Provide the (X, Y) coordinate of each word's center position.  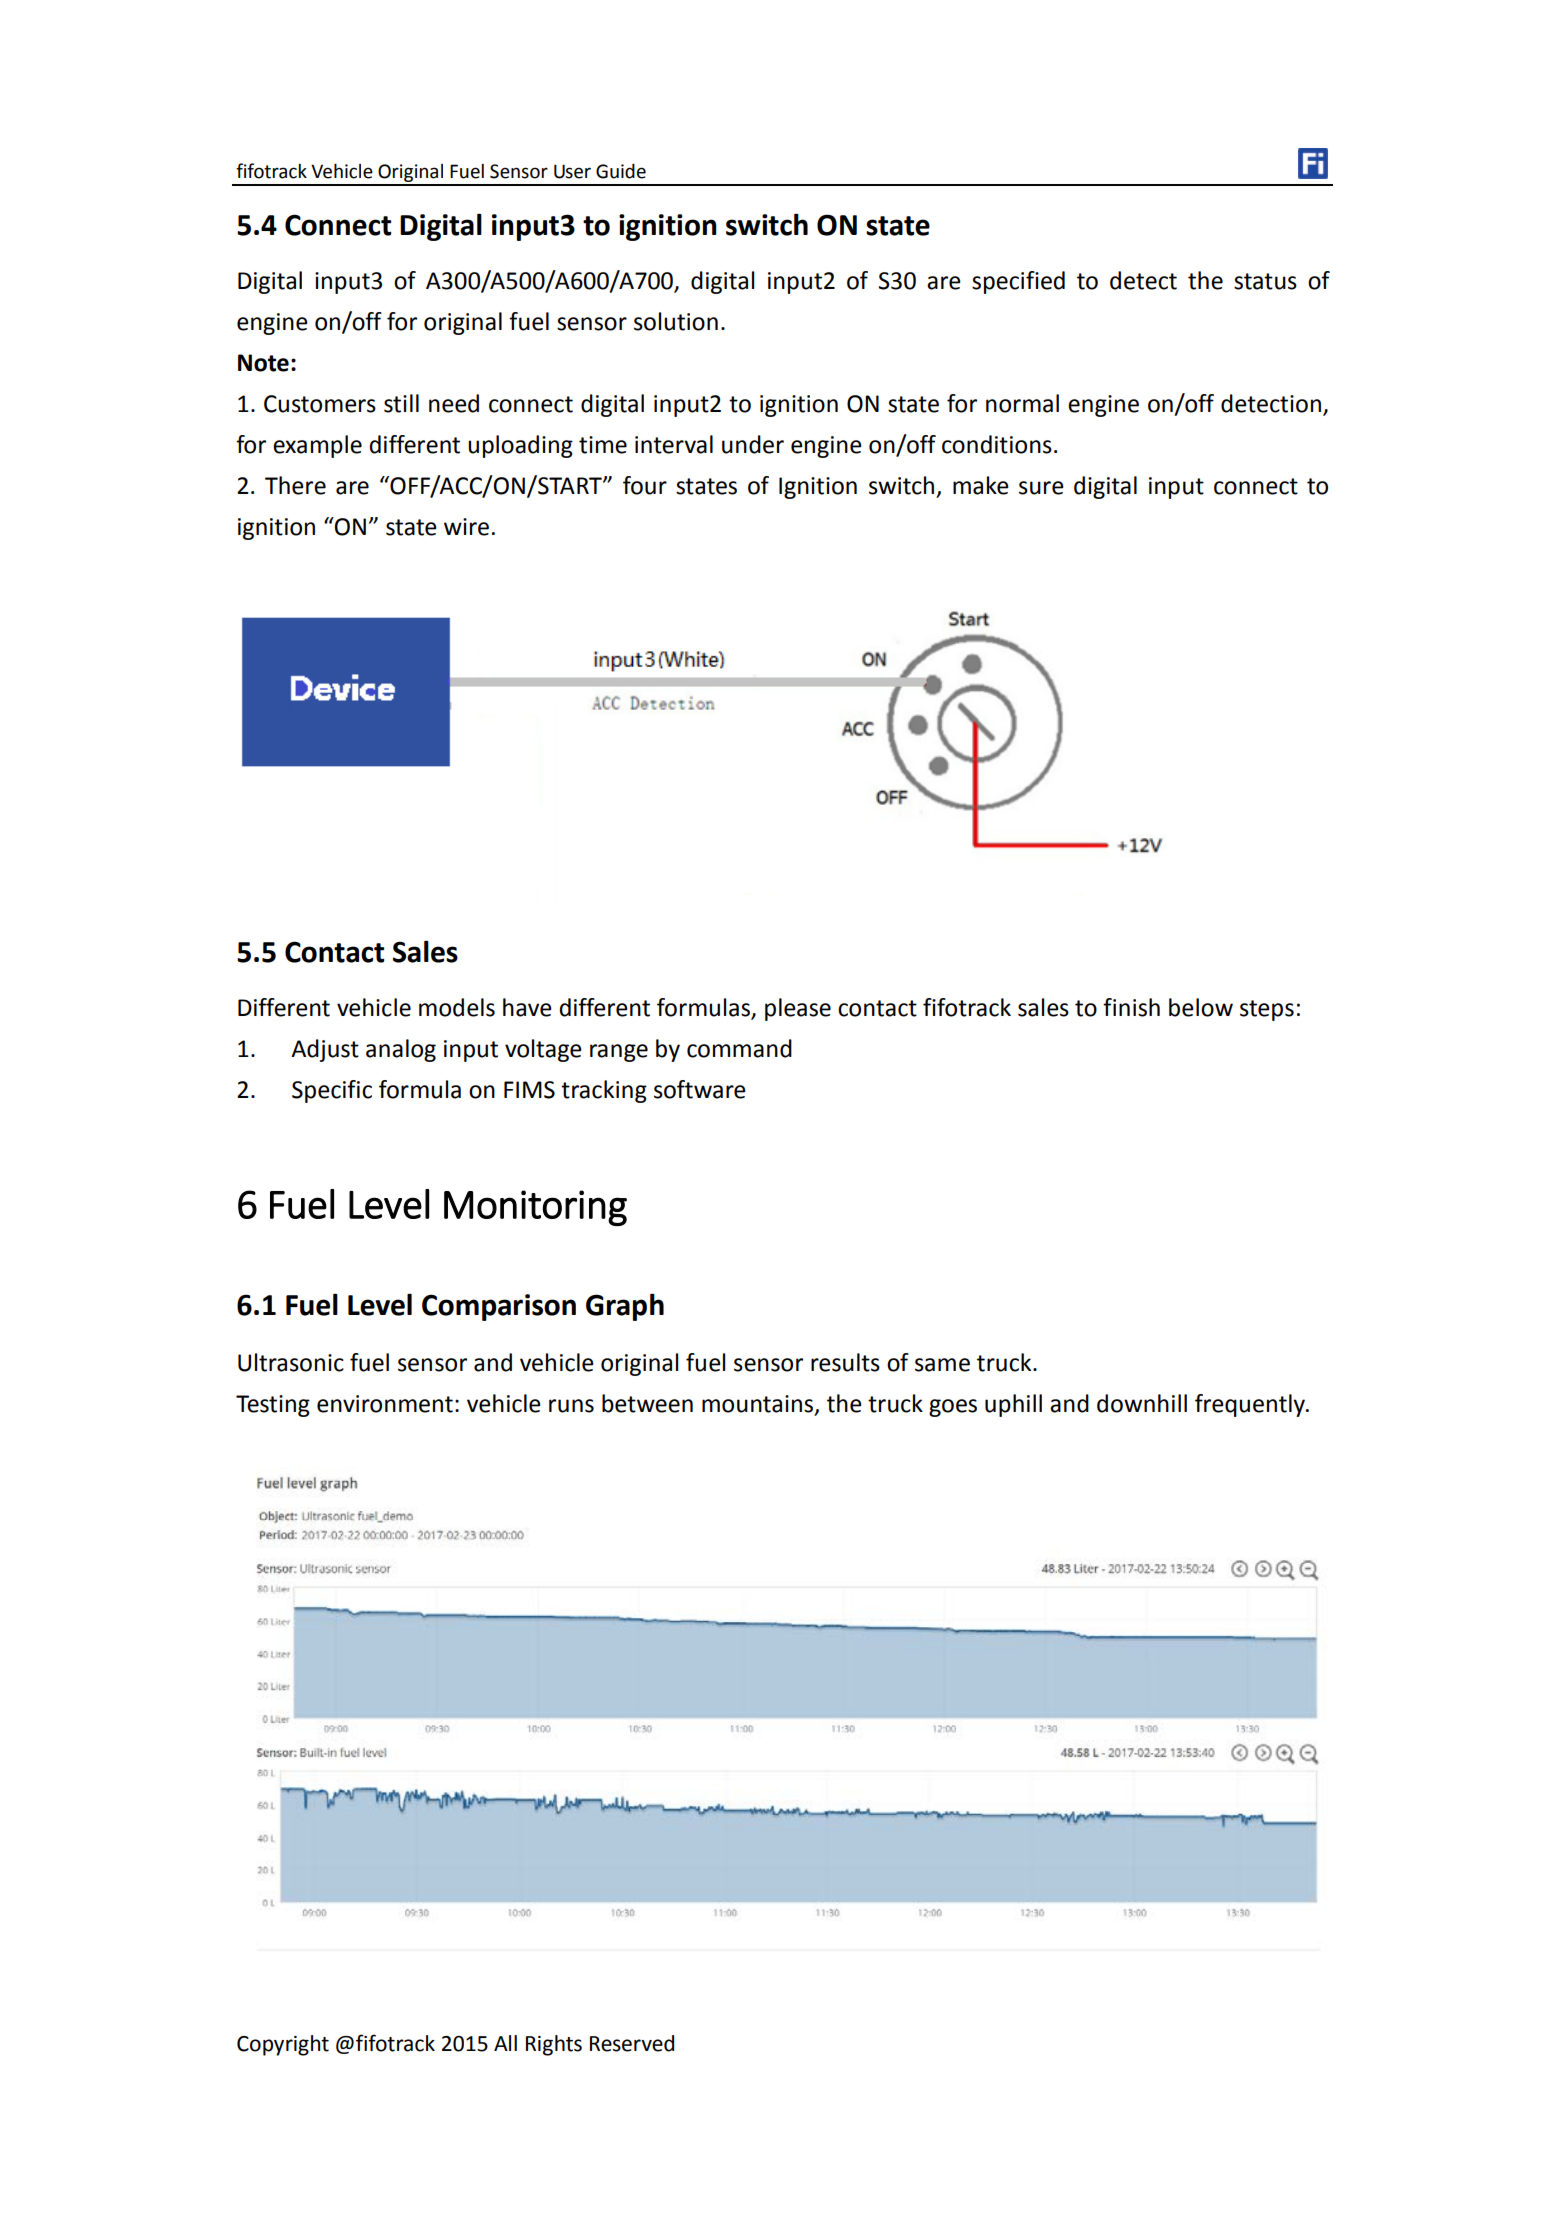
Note (263, 363)
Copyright (283, 2045)
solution (676, 321)
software (700, 1089)
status (1265, 281)
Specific (332, 1091)
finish (1131, 1007)
